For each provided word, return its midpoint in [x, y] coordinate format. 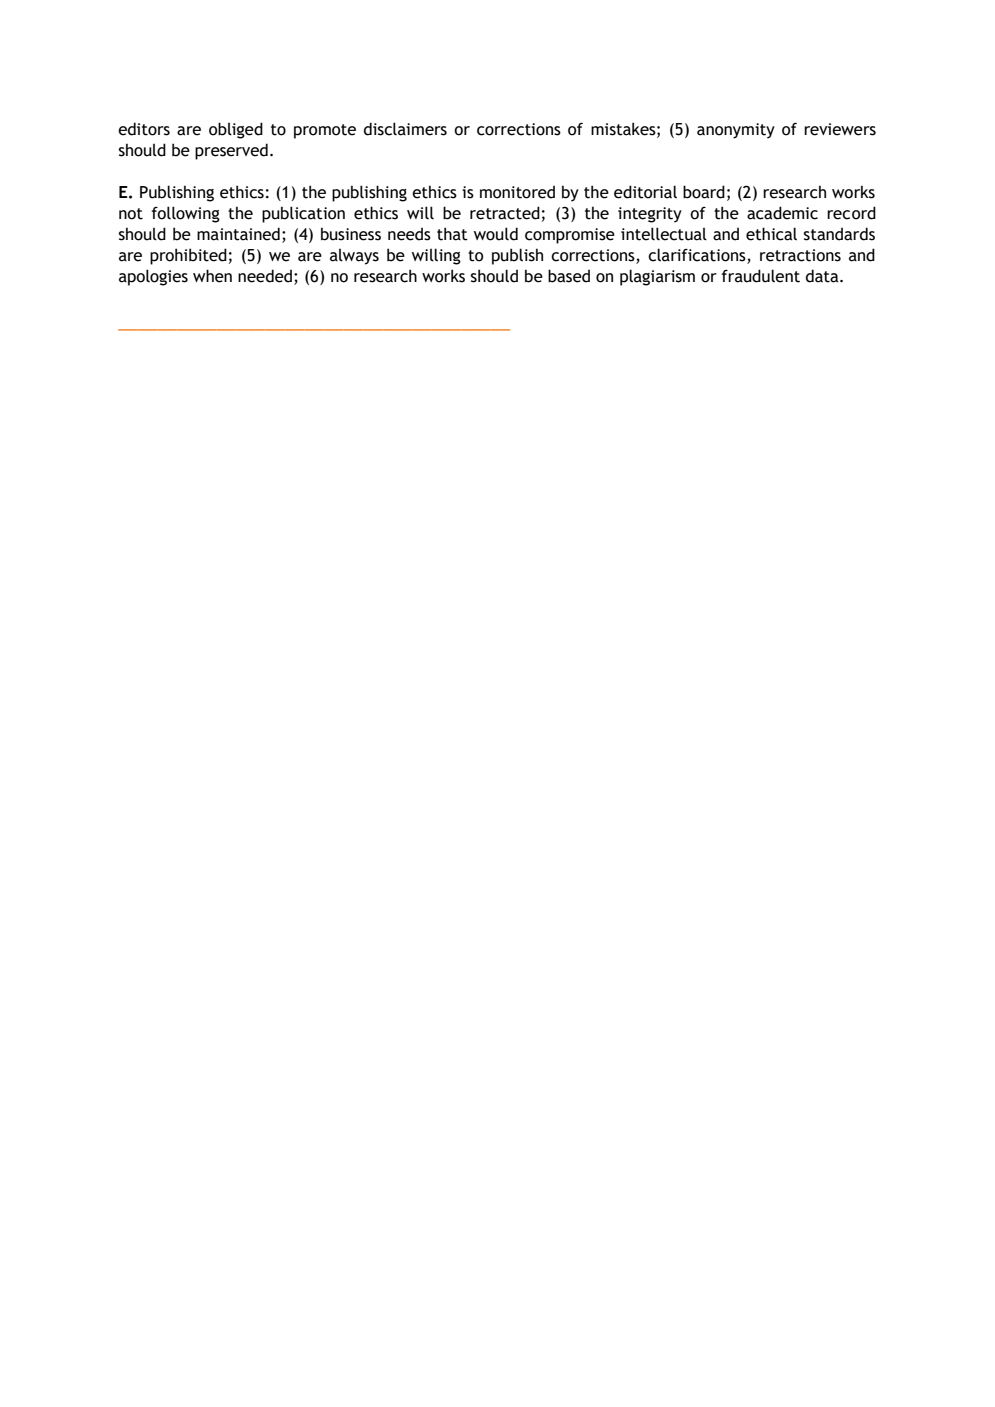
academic [782, 213]
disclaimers [405, 129]
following [186, 214]
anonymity [736, 131]
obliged [236, 130]
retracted [505, 213]
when [212, 276]
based [569, 276]
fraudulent [761, 276]
